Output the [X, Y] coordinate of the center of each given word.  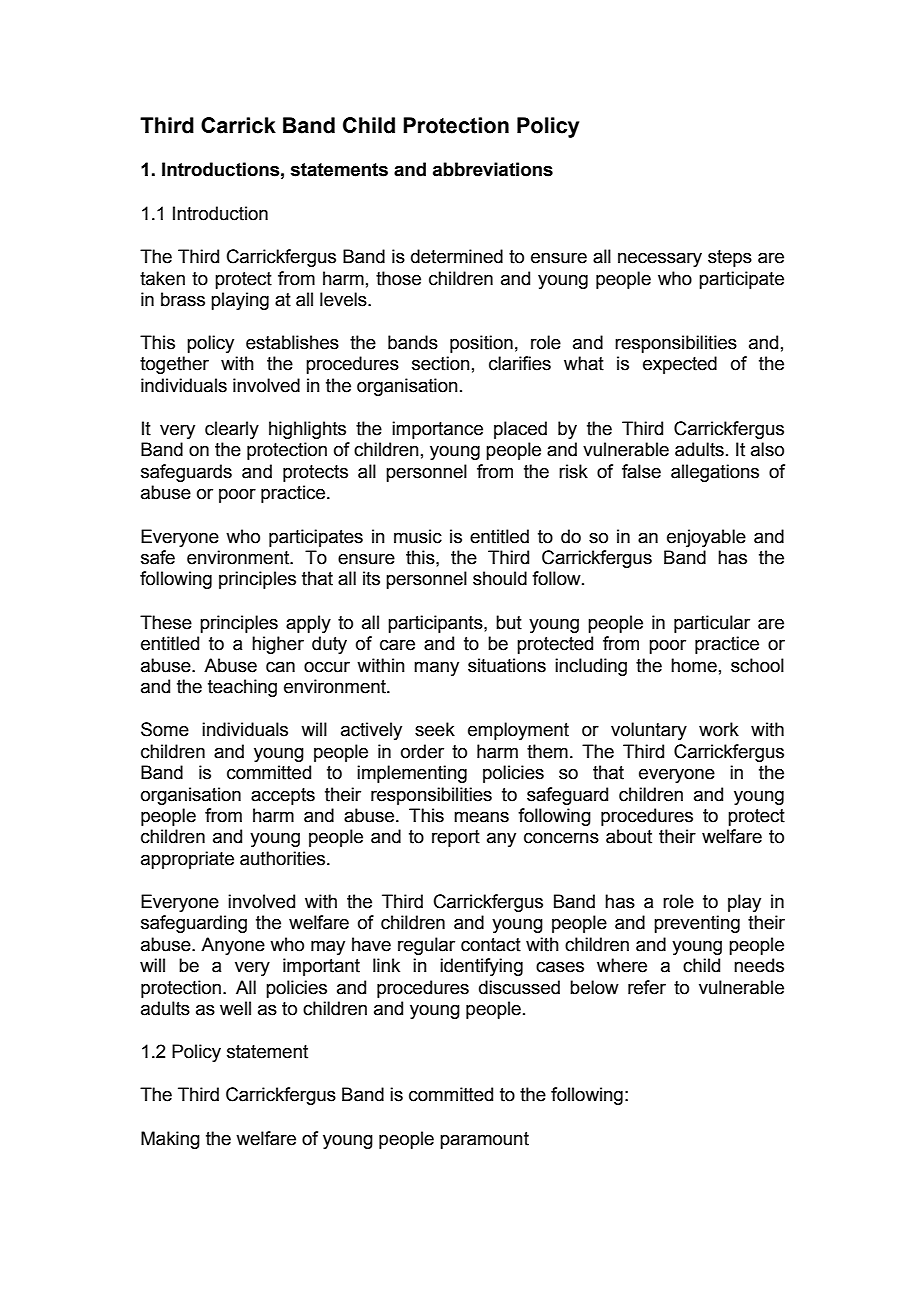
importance [437, 430]
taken [162, 278]
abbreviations [493, 169]
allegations [715, 473]
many [436, 668]
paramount [484, 1140]
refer [647, 987]
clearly [232, 430]
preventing [697, 924]
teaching [242, 688]
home [694, 665]
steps [730, 258]
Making [170, 1140]
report [456, 838]
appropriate [187, 860]
